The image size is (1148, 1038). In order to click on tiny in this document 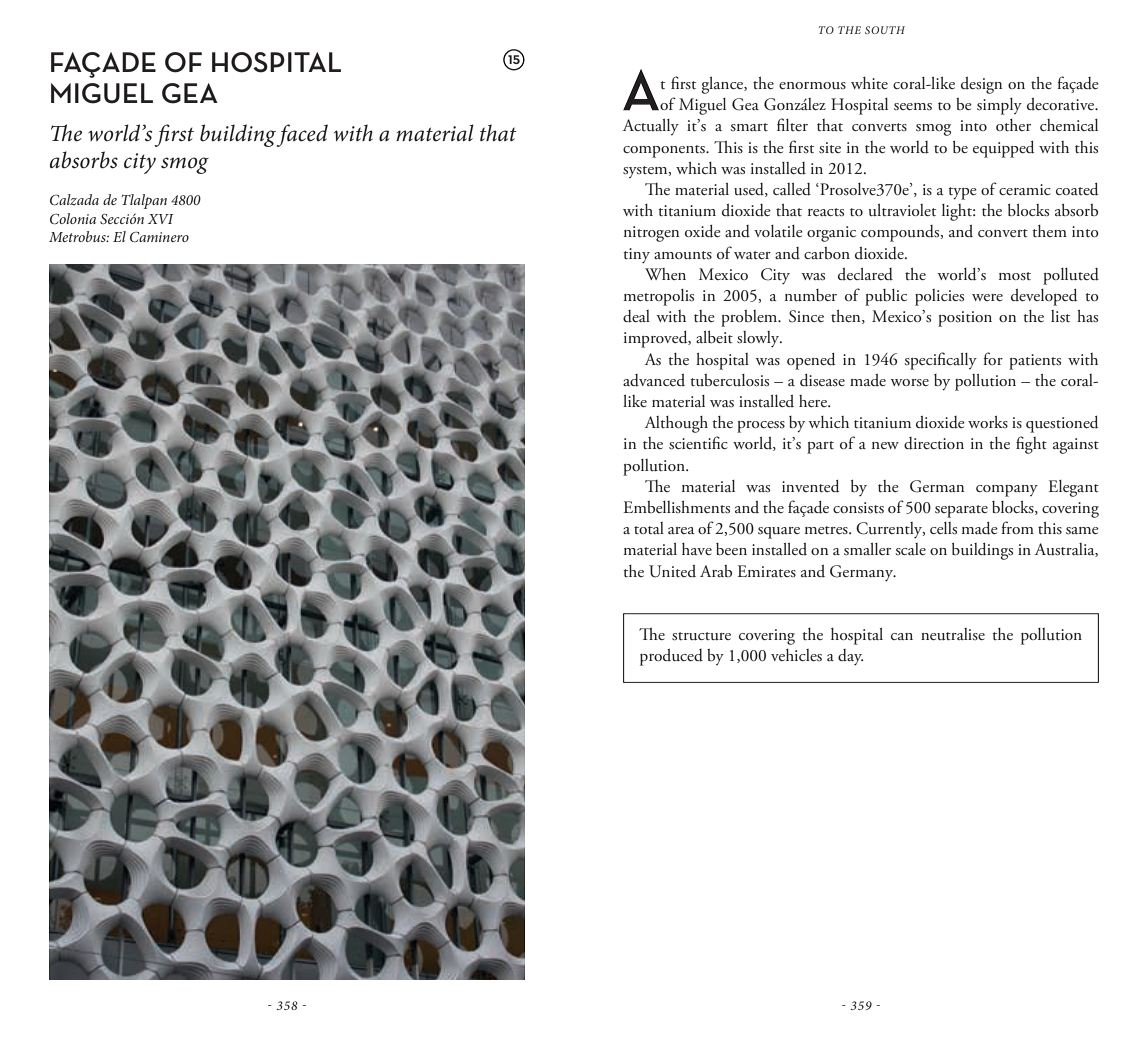, I will do `click(636, 255)`.
